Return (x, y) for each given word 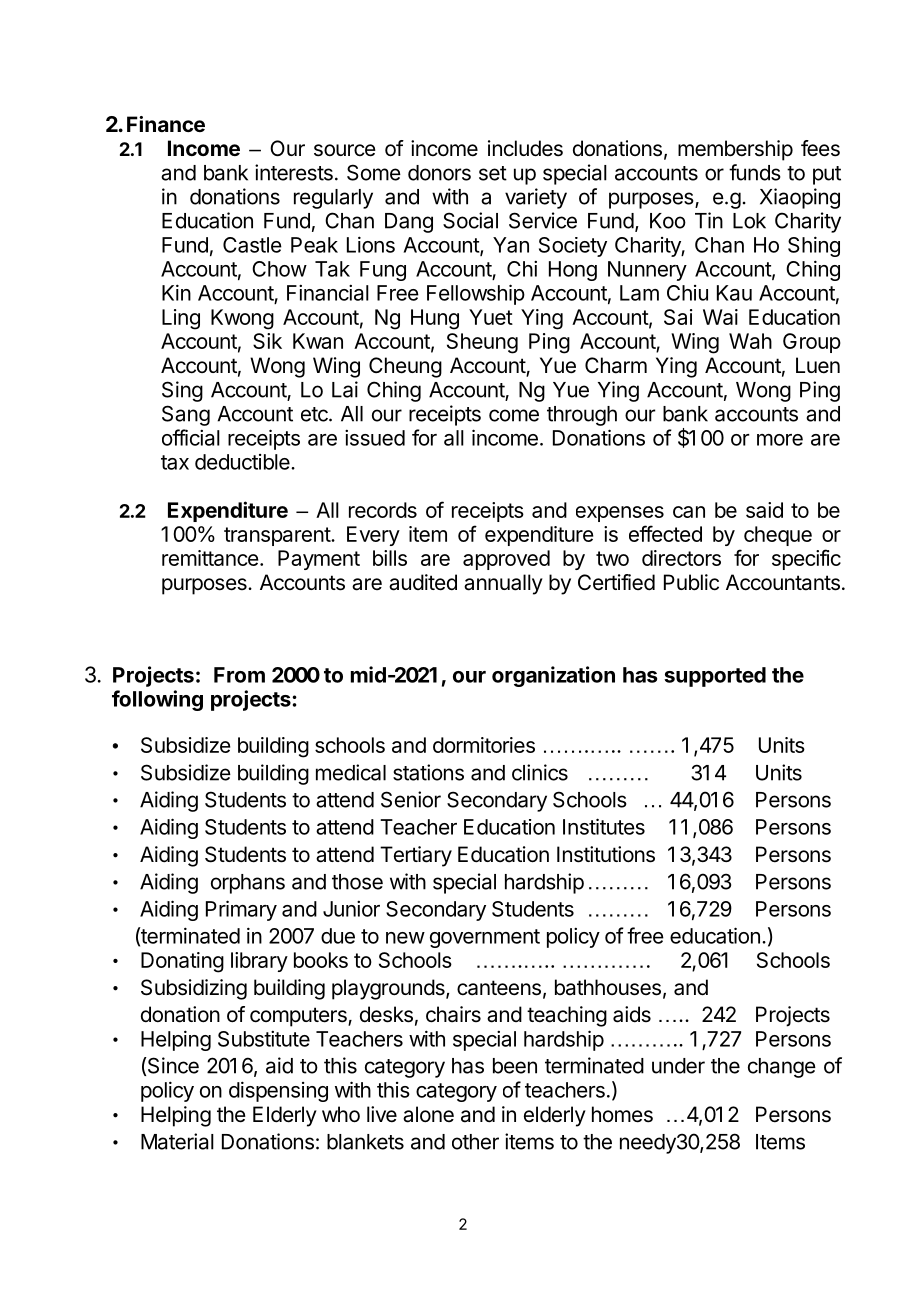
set (493, 173)
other (475, 1142)
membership (735, 150)
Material (177, 1141)
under (678, 1066)
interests (294, 172)
